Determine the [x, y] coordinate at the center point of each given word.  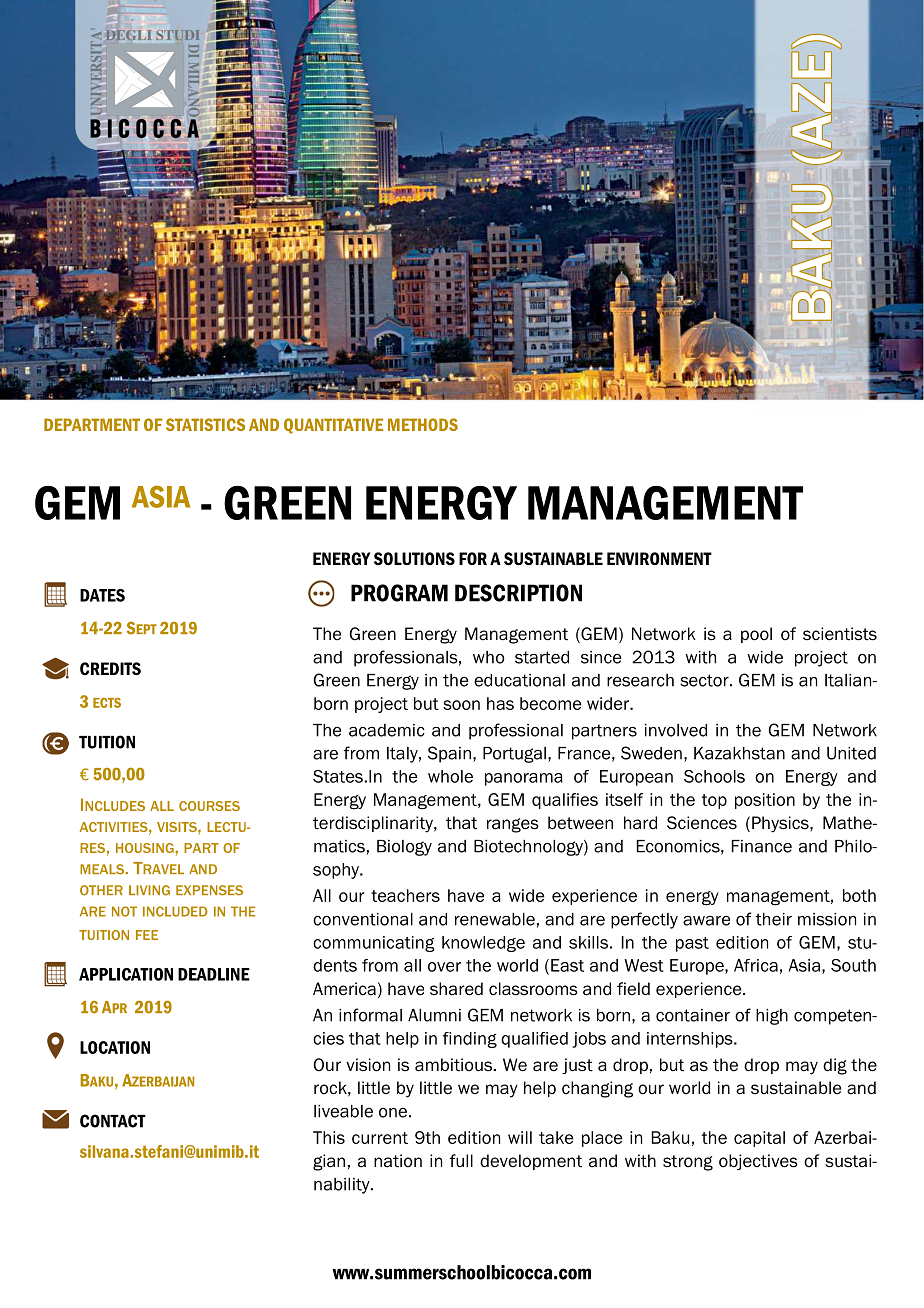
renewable [495, 919]
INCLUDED [175, 911]
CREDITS [110, 668]
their [773, 919]
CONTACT [113, 1121]
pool [756, 635]
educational [519, 680]
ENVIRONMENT [659, 558]
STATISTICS [205, 424]
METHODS [423, 424]
